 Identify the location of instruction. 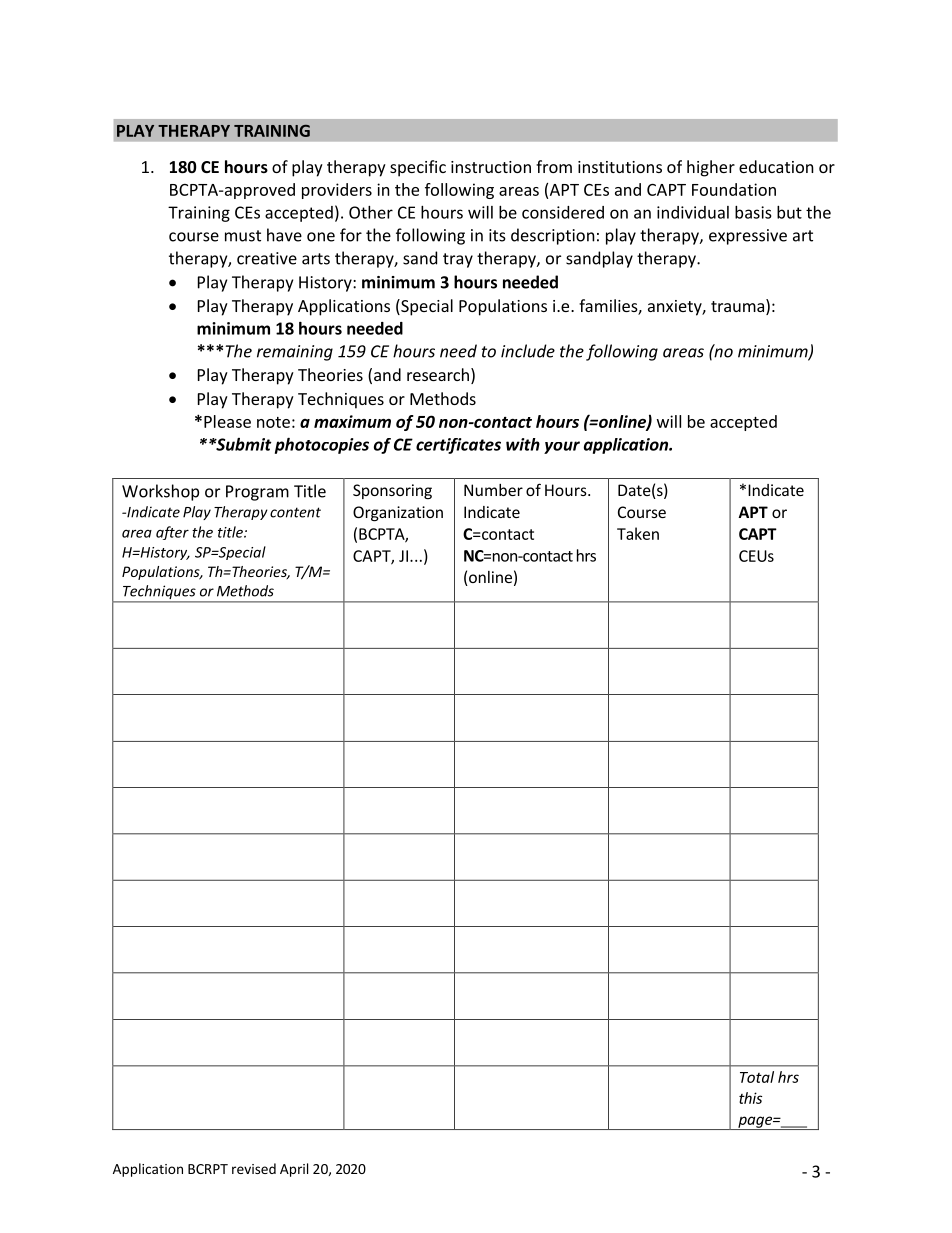
(491, 167).
